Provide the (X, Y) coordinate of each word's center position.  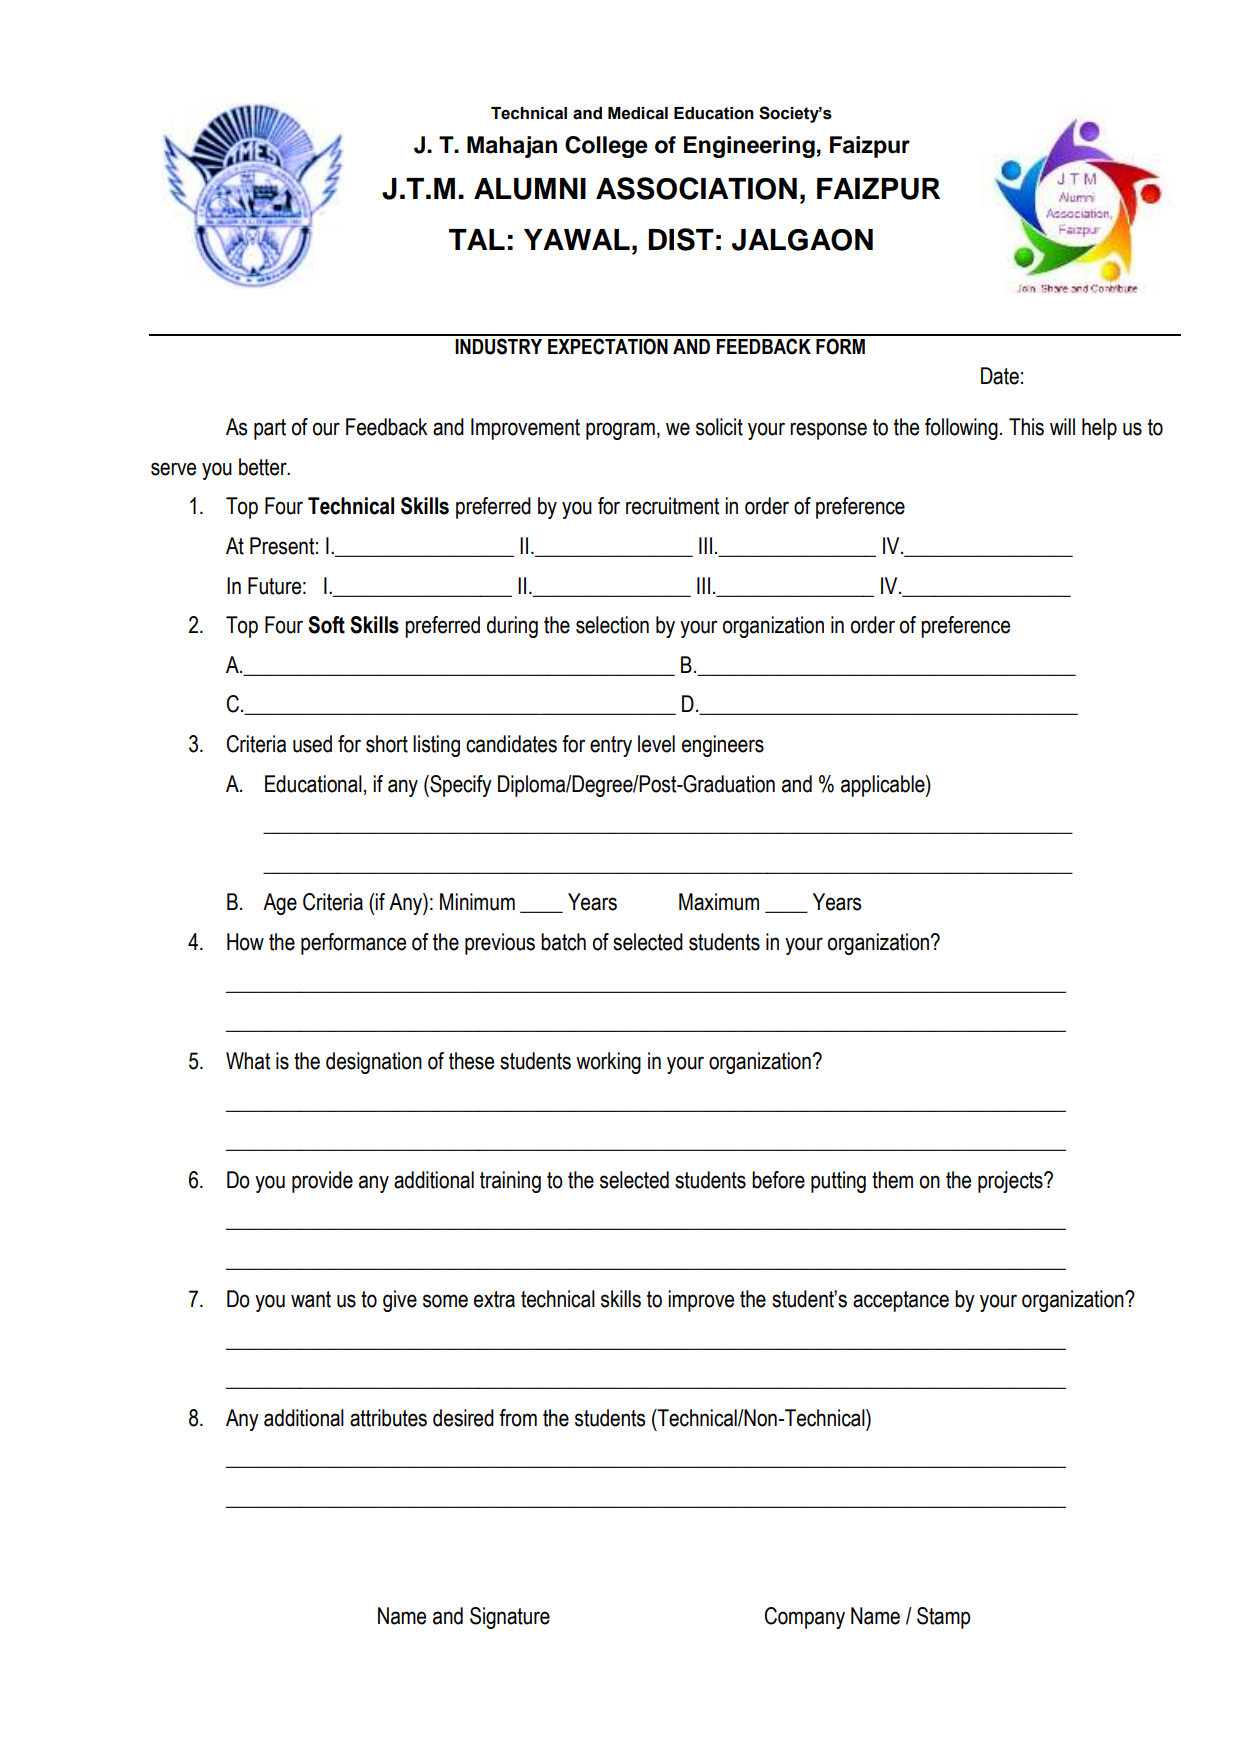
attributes (388, 1418)
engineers (723, 746)
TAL (477, 239)
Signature (510, 1618)
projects (1011, 1182)
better (264, 467)
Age (280, 904)
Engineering (749, 147)
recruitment (672, 506)
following (961, 429)
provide (322, 1182)
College (606, 147)
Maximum (719, 902)
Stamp (943, 1618)
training (510, 1182)
